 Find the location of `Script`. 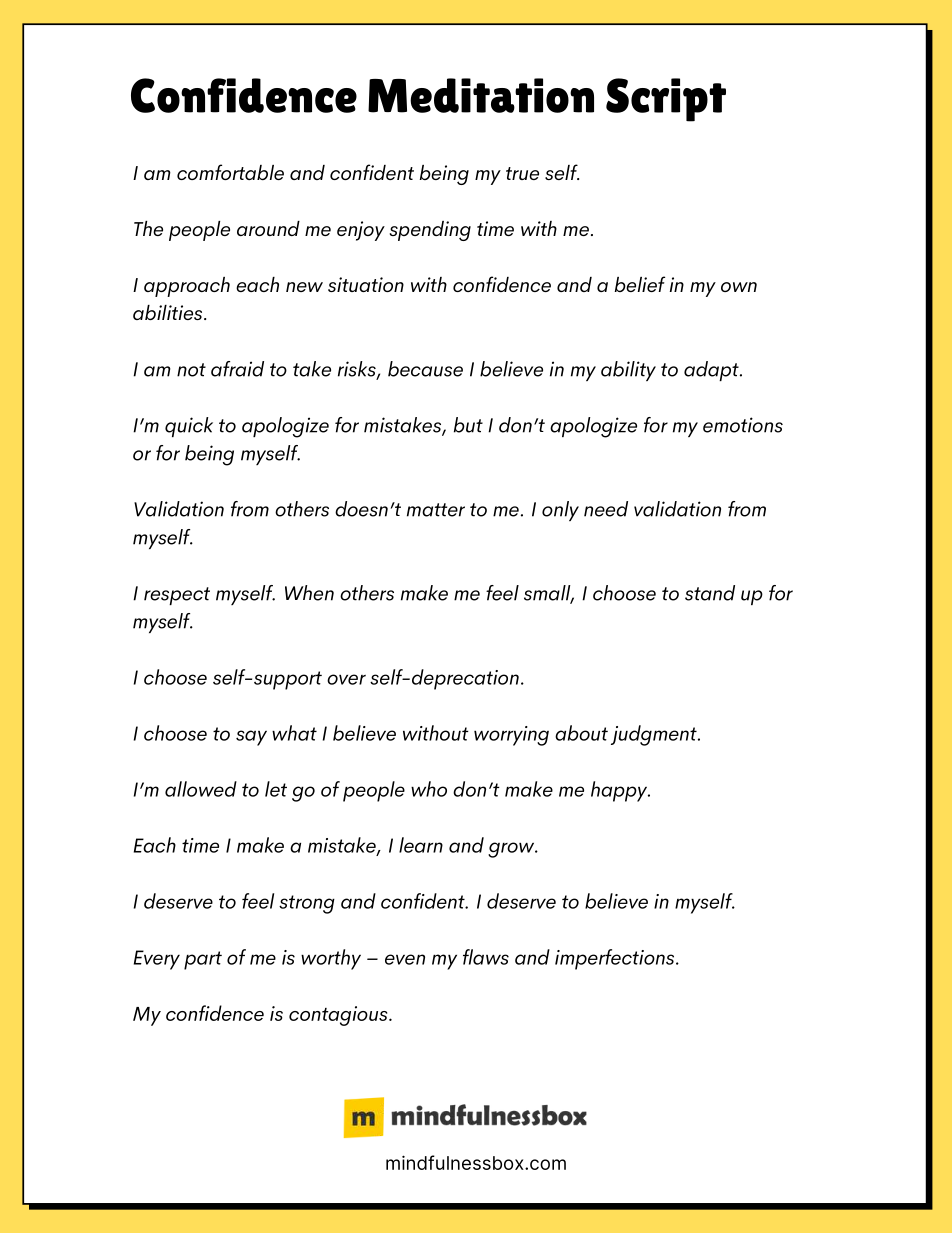

Script is located at coordinates (666, 100).
